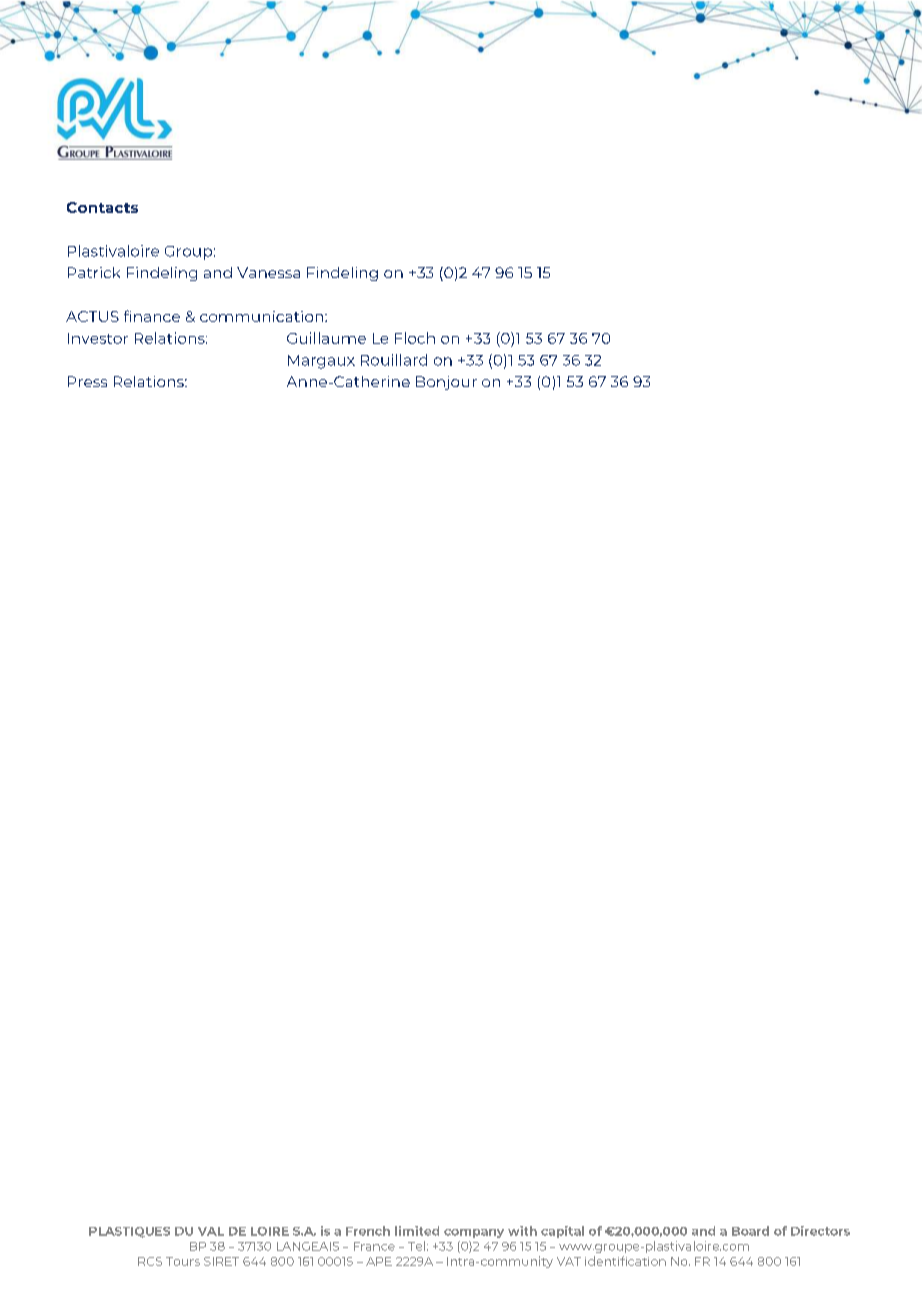 This image has width=924, height=1308. Describe the element at coordinates (750, 1231) in the image. I see `Board` at that location.
